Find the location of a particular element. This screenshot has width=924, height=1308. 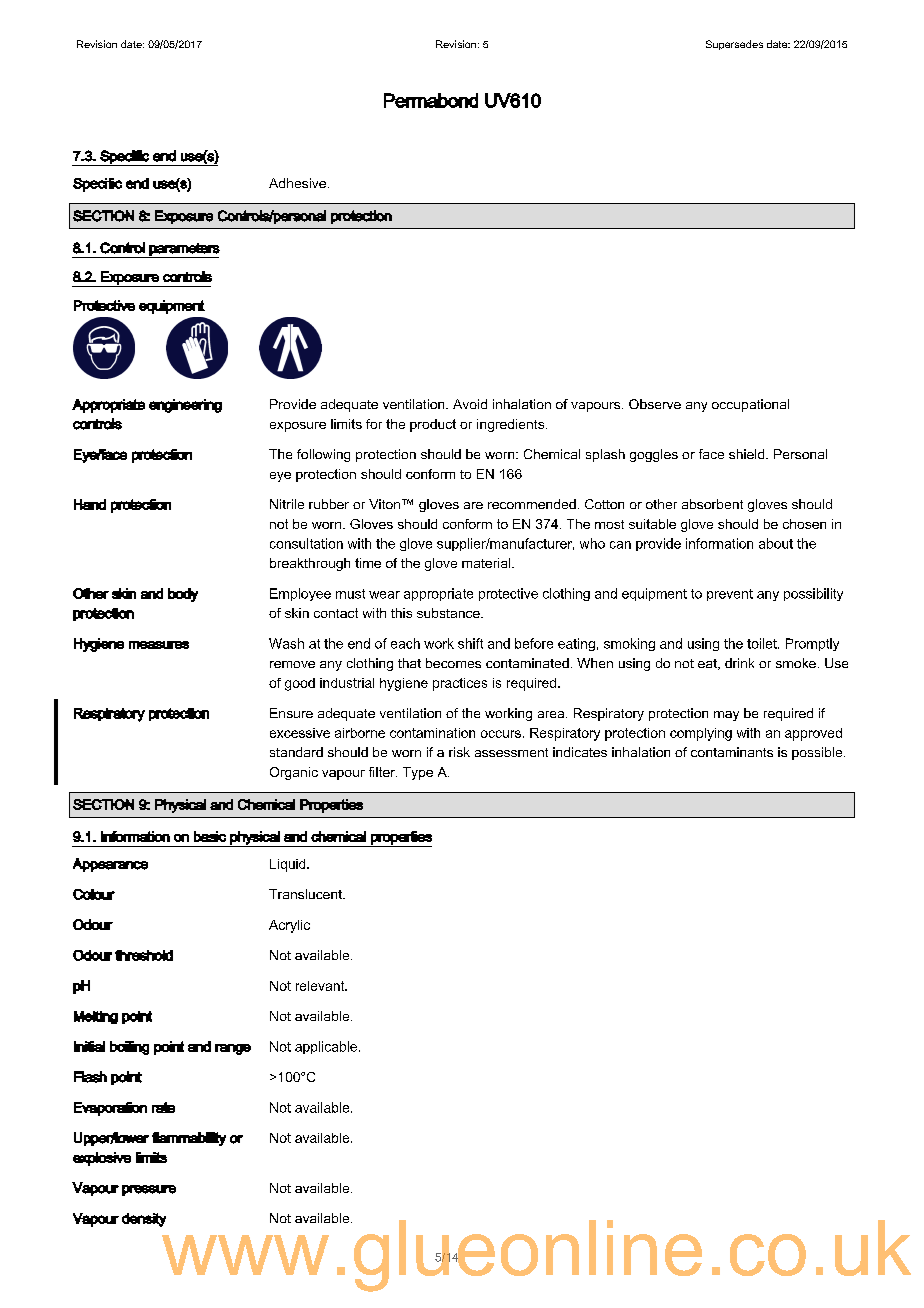

Supersedes is located at coordinates (734, 45).
